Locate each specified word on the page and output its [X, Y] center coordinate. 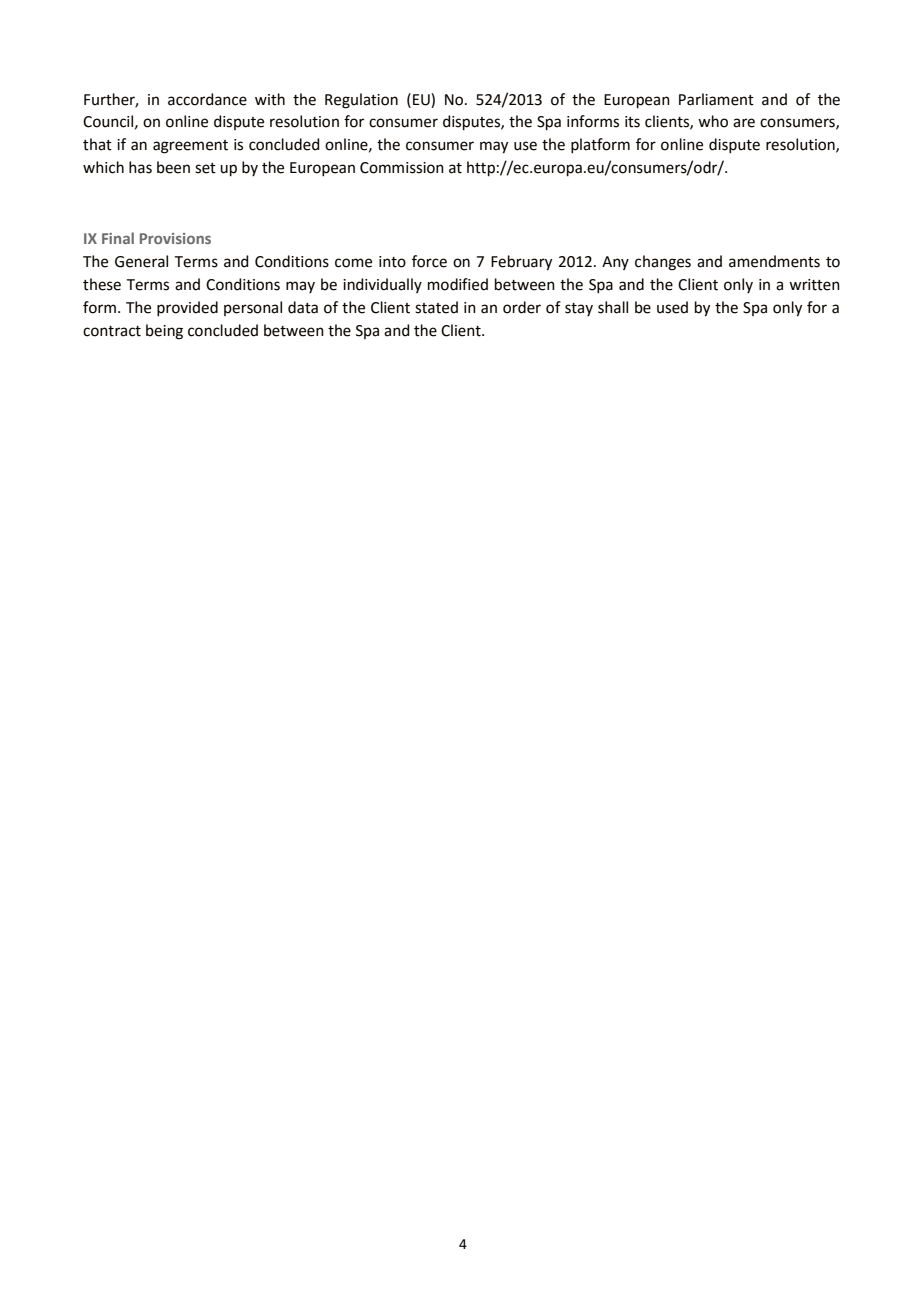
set [205, 168]
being [164, 332]
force [429, 261]
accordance [207, 99]
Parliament [716, 99]
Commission [402, 168]
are [744, 123]
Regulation [361, 101]
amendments [774, 261]
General [141, 261]
